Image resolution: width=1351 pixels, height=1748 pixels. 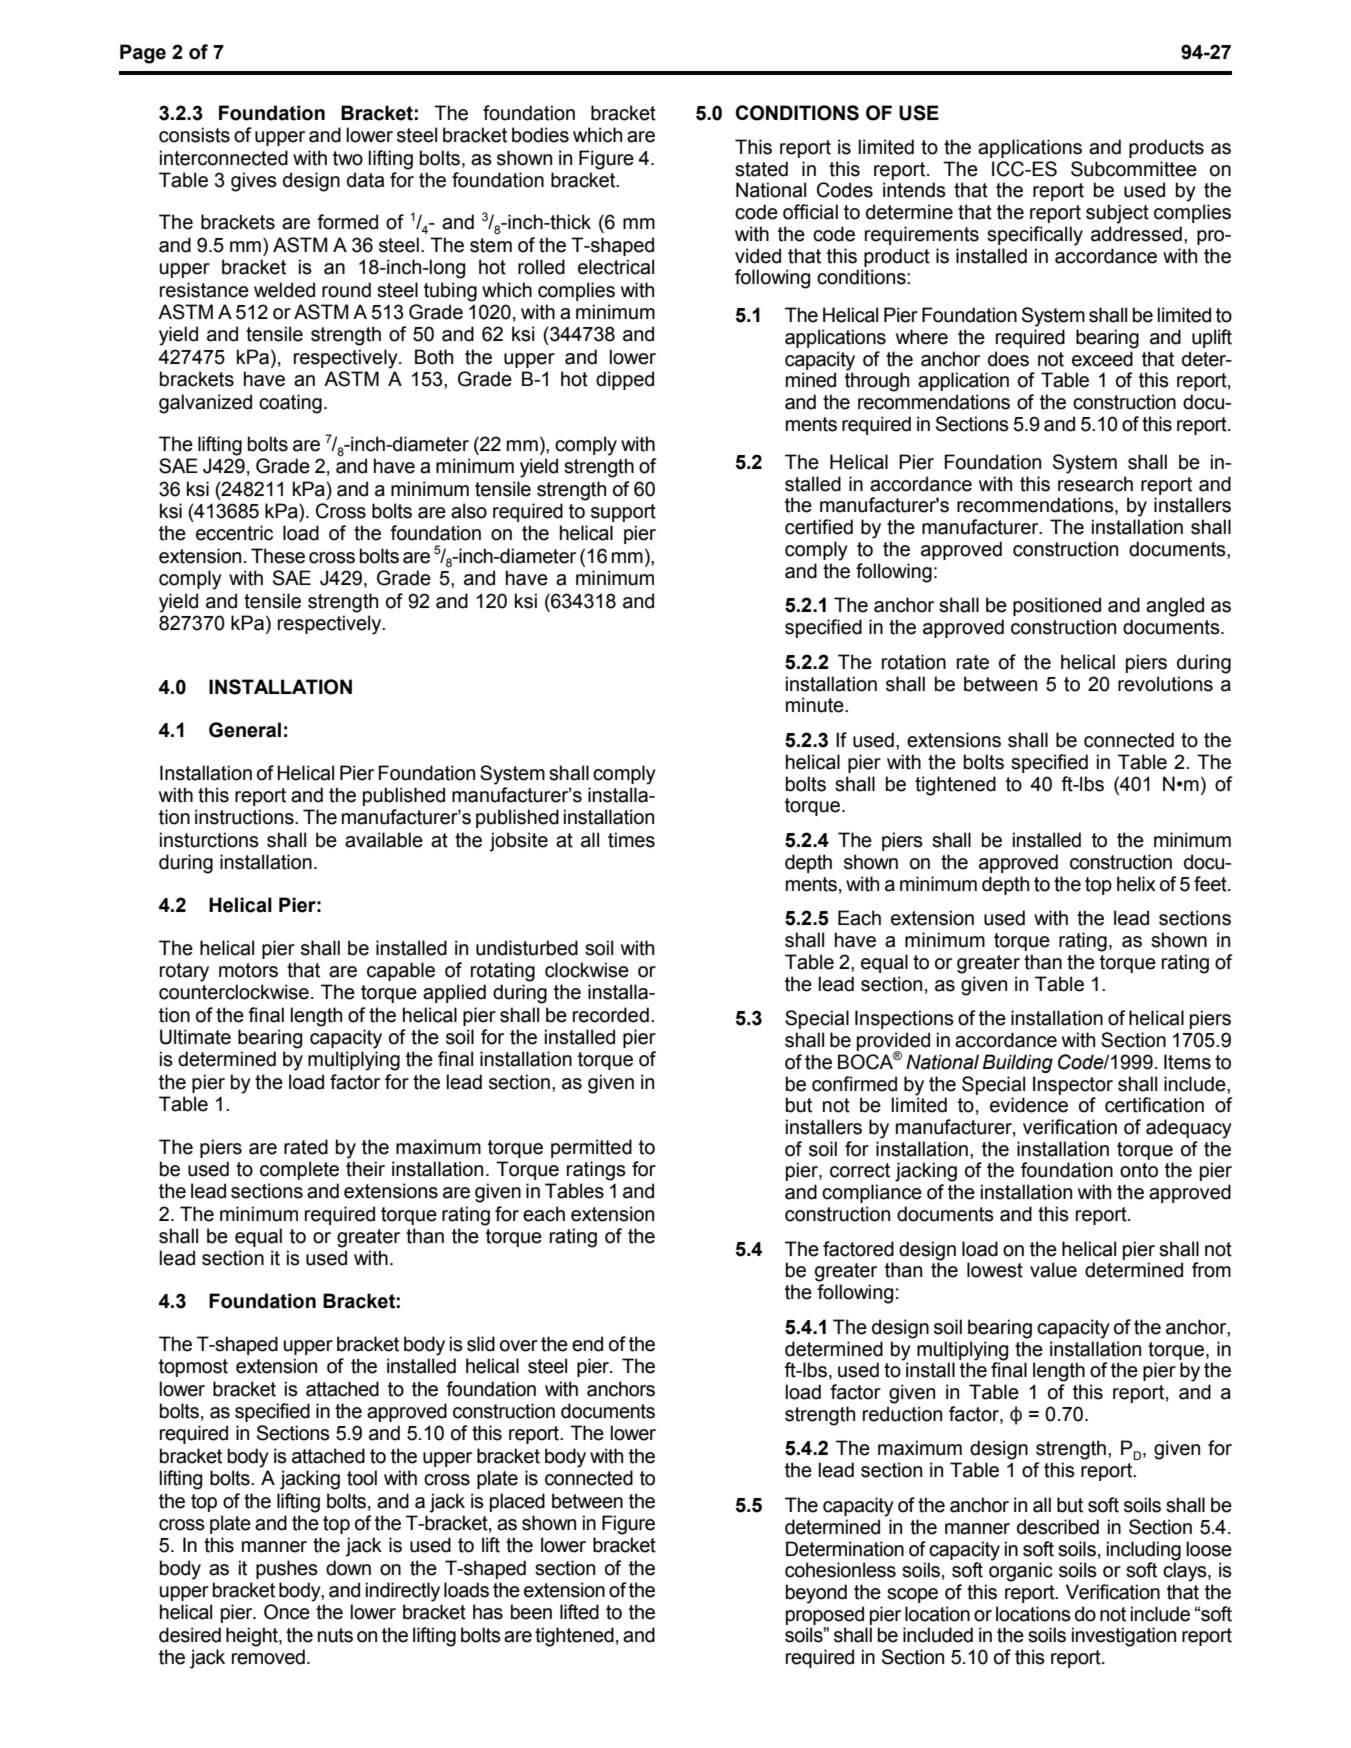 I want to click on angled, so click(x=1175, y=607).
